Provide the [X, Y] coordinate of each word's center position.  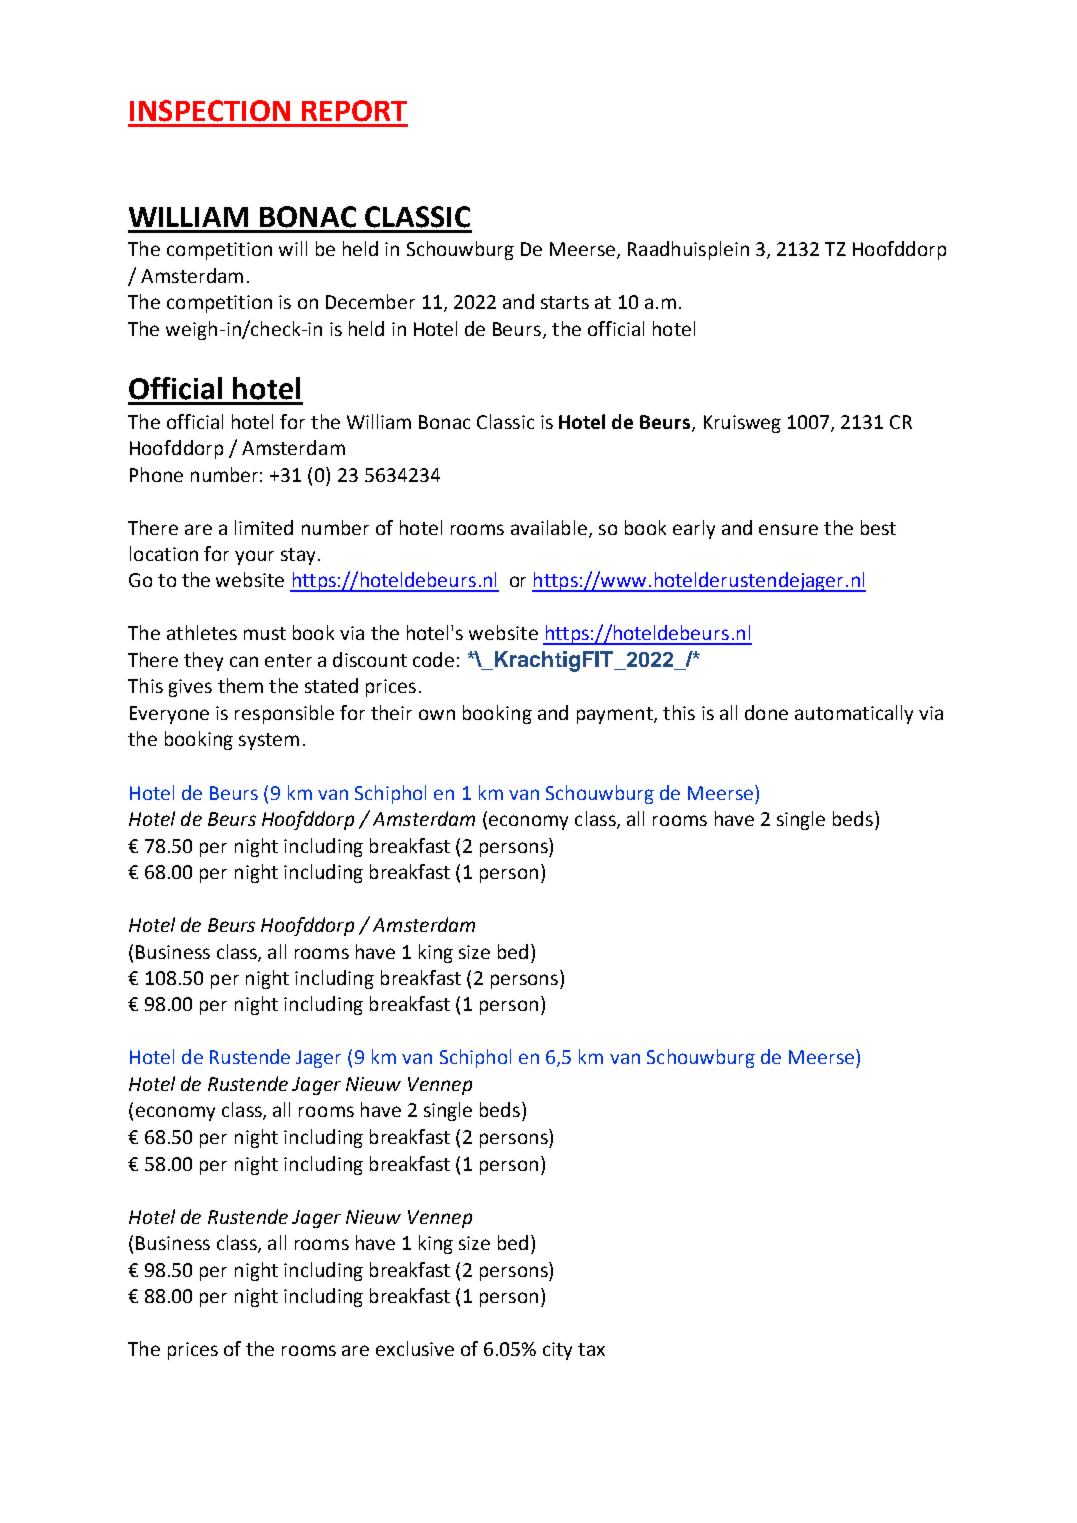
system [269, 741]
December [370, 301]
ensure [788, 529]
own [437, 714]
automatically [854, 714]
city [557, 1351]
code [433, 659]
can [244, 661]
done [766, 712]
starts [565, 302]
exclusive [415, 1348]
